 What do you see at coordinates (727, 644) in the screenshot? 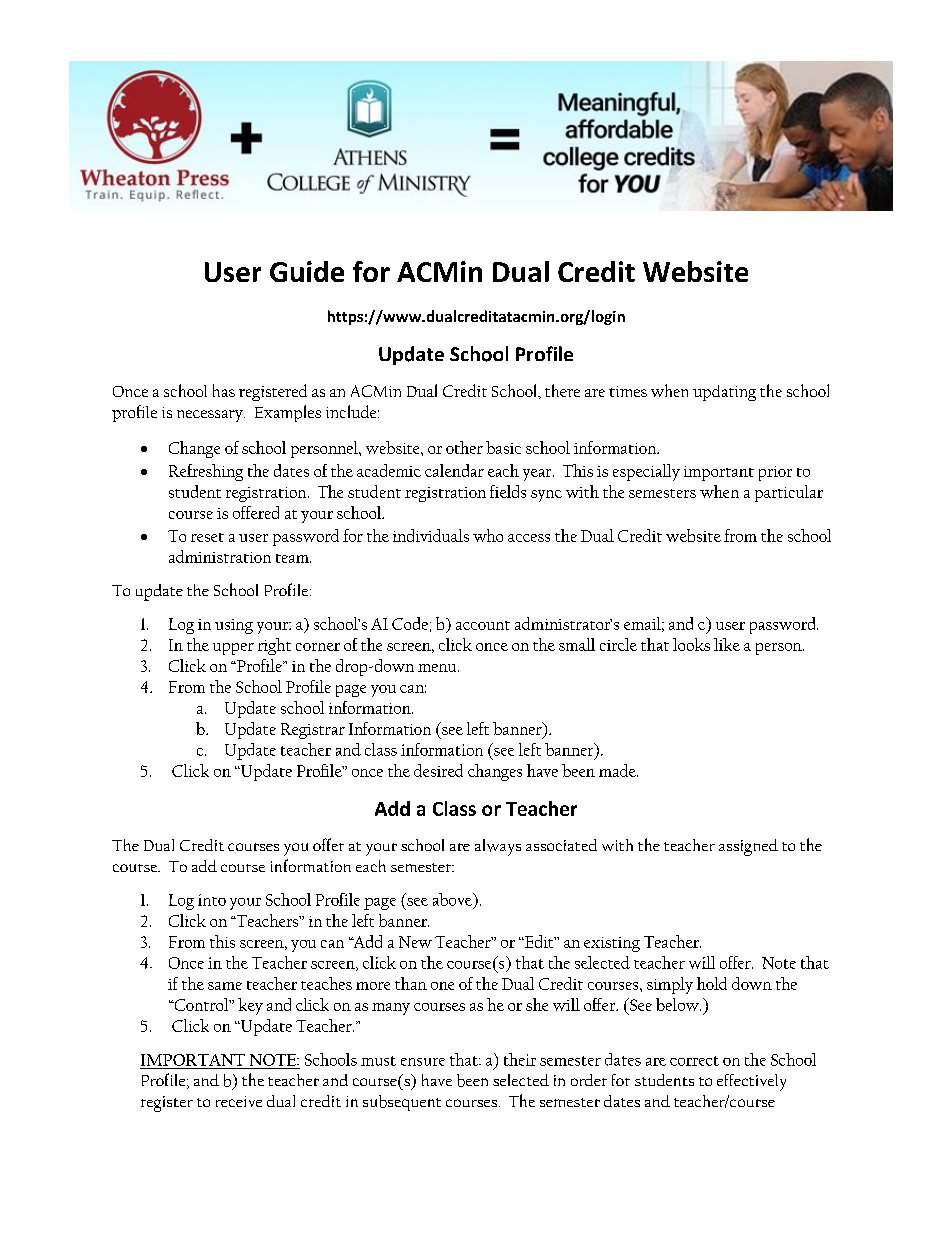
I see `like` at bounding box center [727, 644].
